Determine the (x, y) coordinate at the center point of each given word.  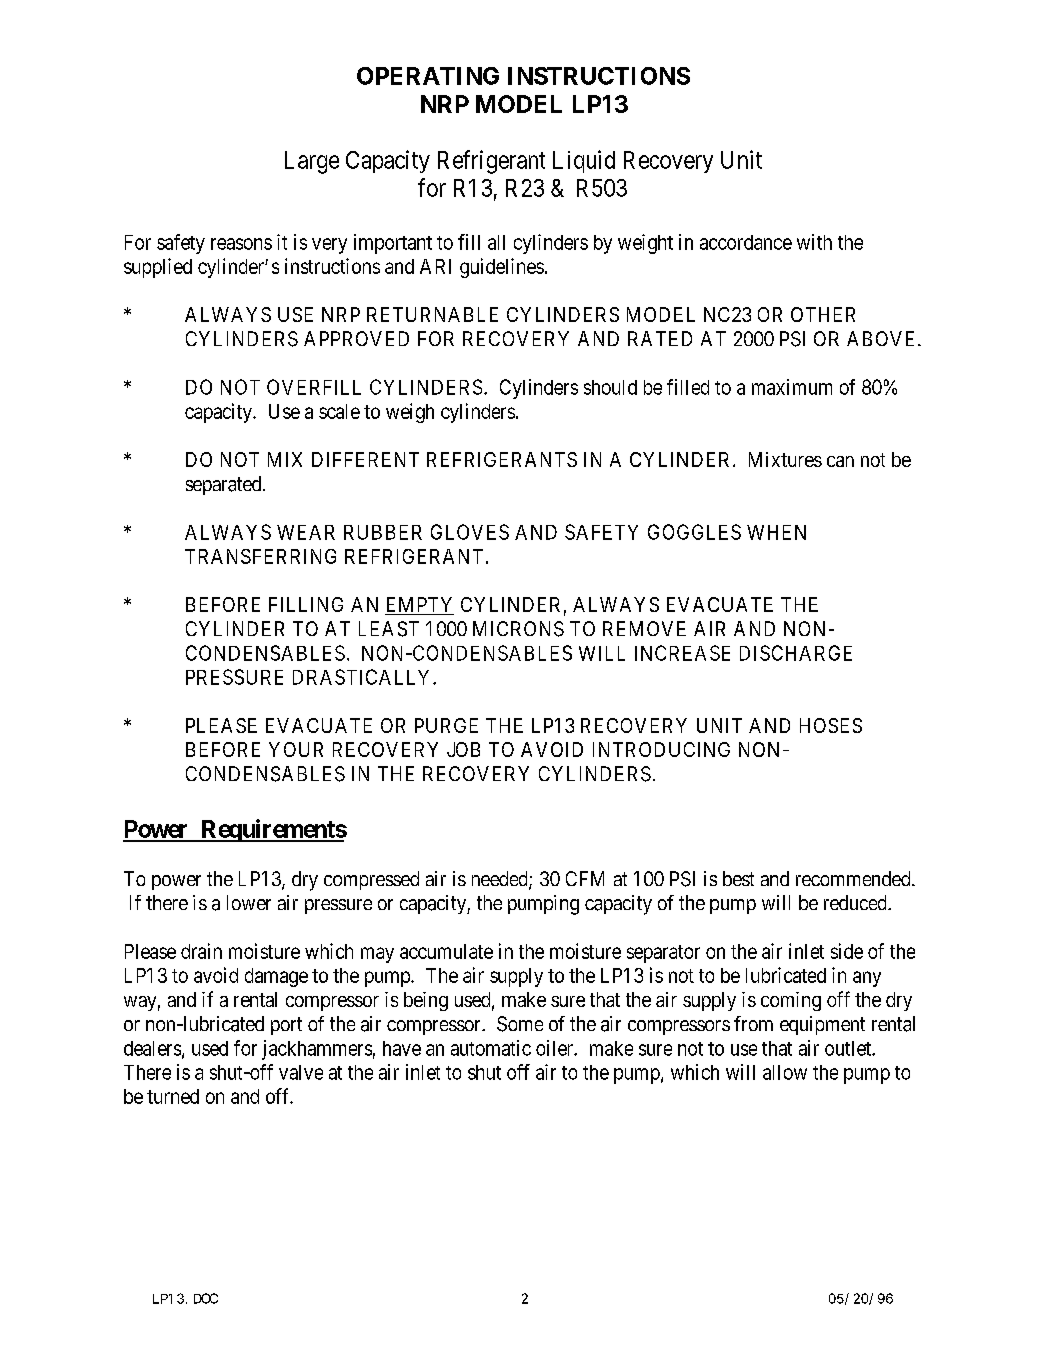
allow (785, 1072)
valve (301, 1072)
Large (312, 162)
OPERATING (428, 76)
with (814, 242)
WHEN (776, 532)
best (738, 878)
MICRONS (518, 629)
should (610, 387)
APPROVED (356, 338)
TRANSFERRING (260, 556)
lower (249, 902)
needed (501, 880)
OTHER (823, 314)
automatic (491, 1048)
